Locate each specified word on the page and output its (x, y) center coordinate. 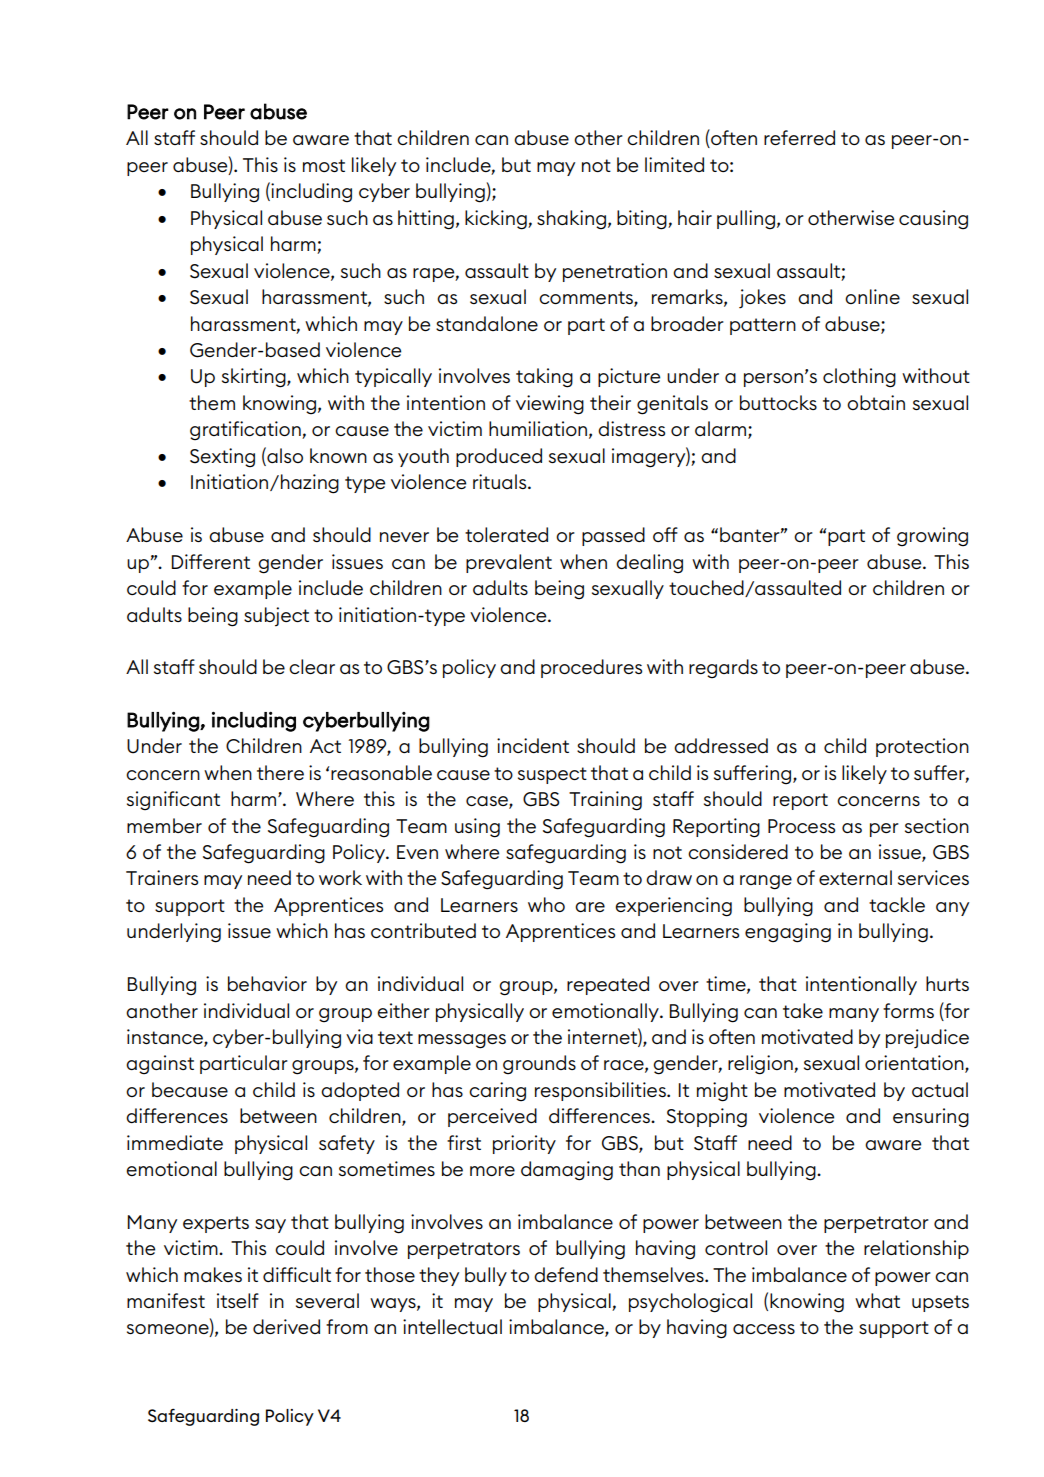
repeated (608, 985)
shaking (571, 220)
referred (799, 137)
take (803, 1010)
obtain (876, 402)
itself (238, 1300)
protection (922, 747)
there (280, 772)
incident (533, 745)
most (324, 165)
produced (499, 457)
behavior (267, 983)
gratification (246, 431)
